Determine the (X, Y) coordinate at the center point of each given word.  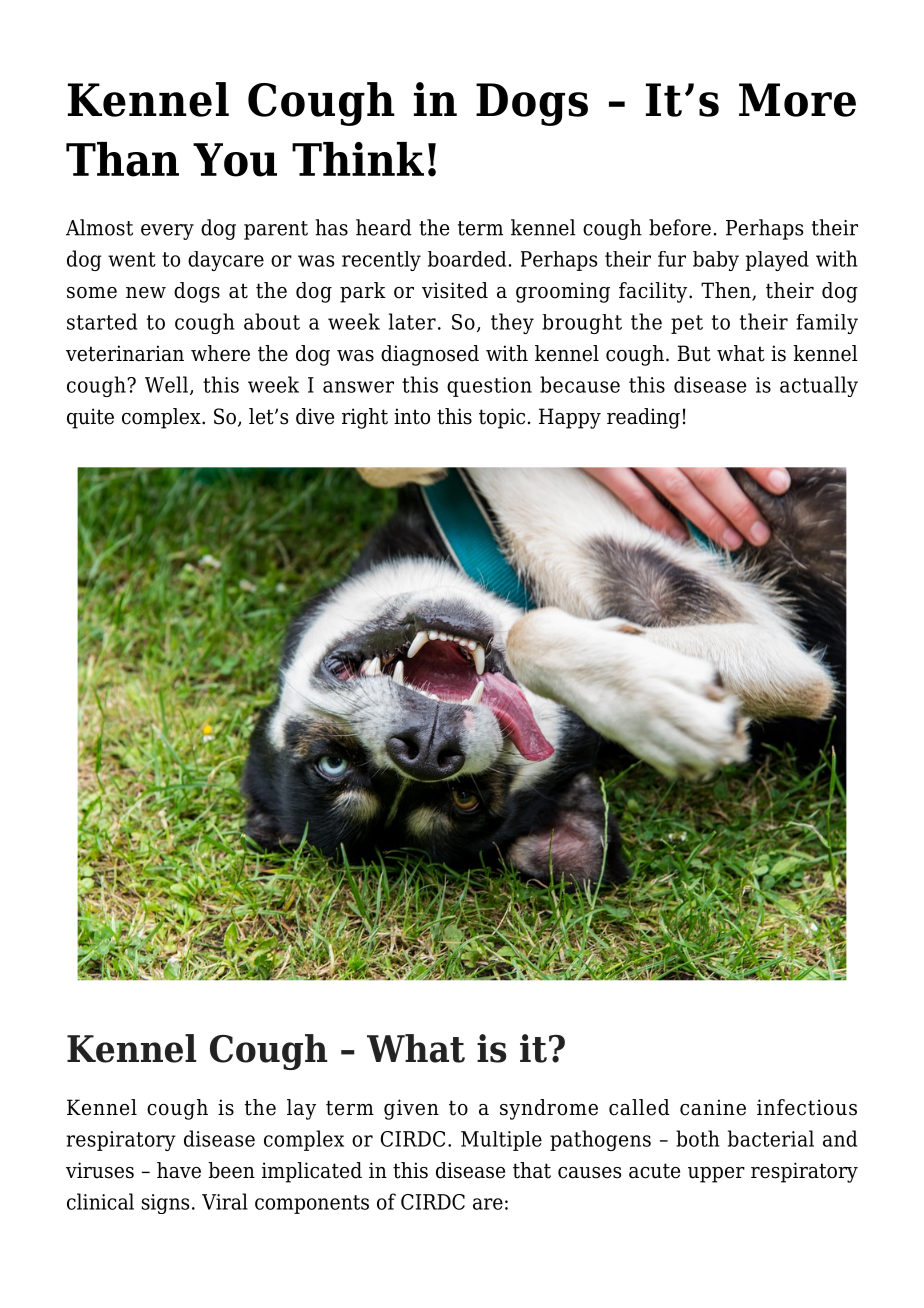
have (179, 1170)
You (235, 160)
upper (716, 1175)
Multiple (501, 1141)
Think (358, 159)
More (797, 100)
